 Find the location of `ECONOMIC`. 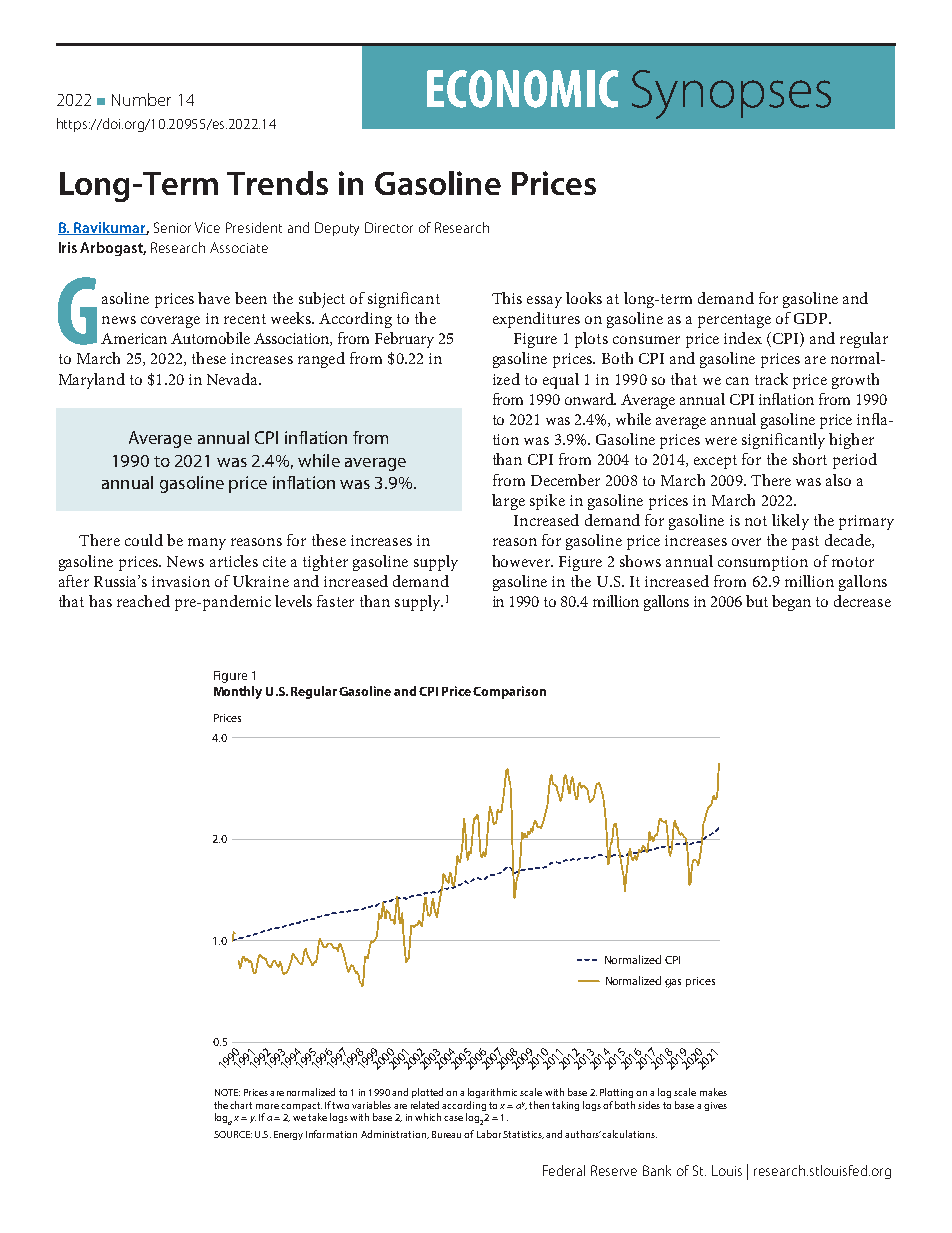

ECONOMIC is located at coordinates (523, 89).
